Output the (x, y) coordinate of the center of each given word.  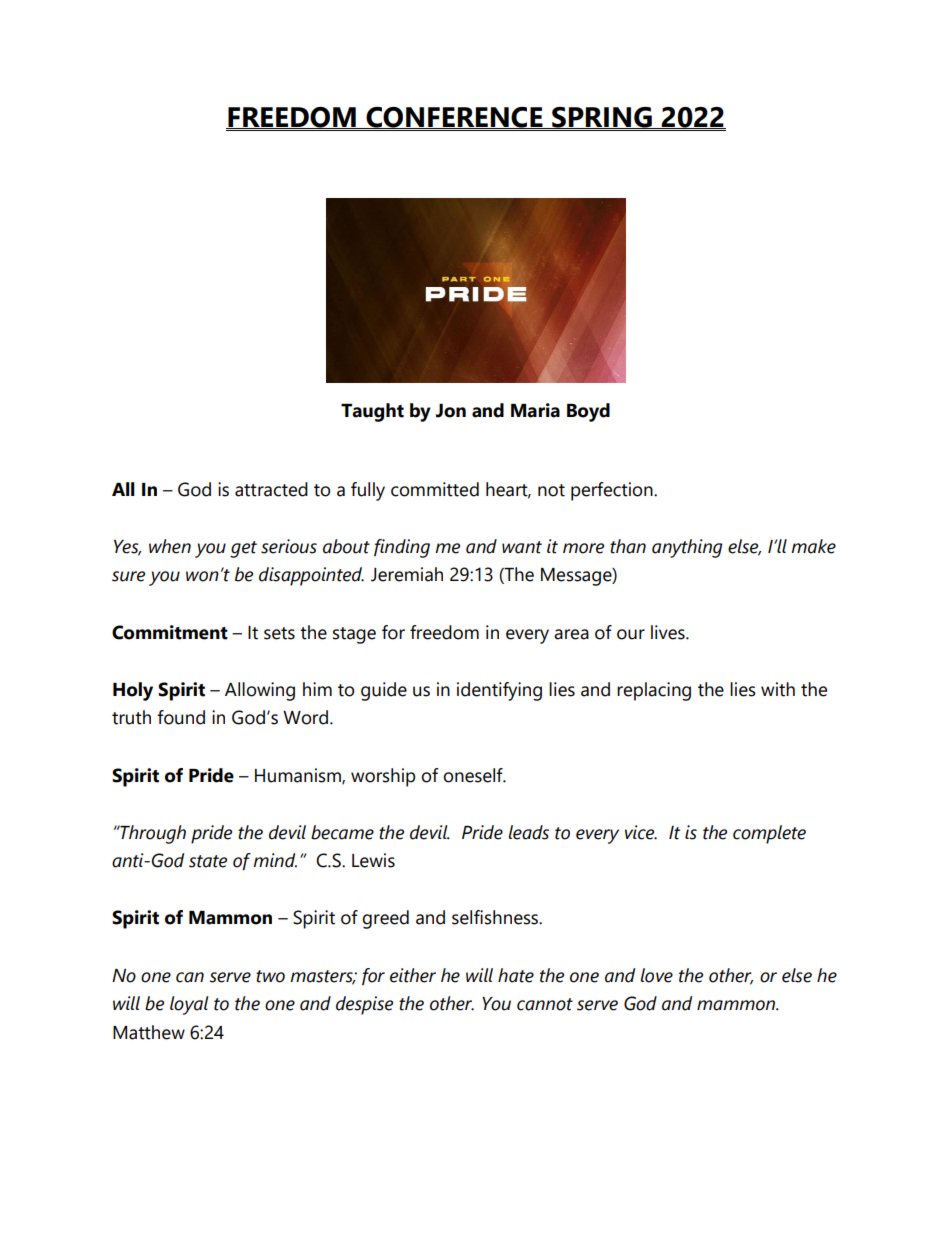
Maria (535, 410)
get (243, 549)
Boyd (588, 412)
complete (769, 834)
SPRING (602, 118)
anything (687, 548)
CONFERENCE (454, 118)
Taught (372, 412)
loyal (189, 1005)
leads (528, 832)
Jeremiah (407, 574)
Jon (451, 411)
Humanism (299, 776)
